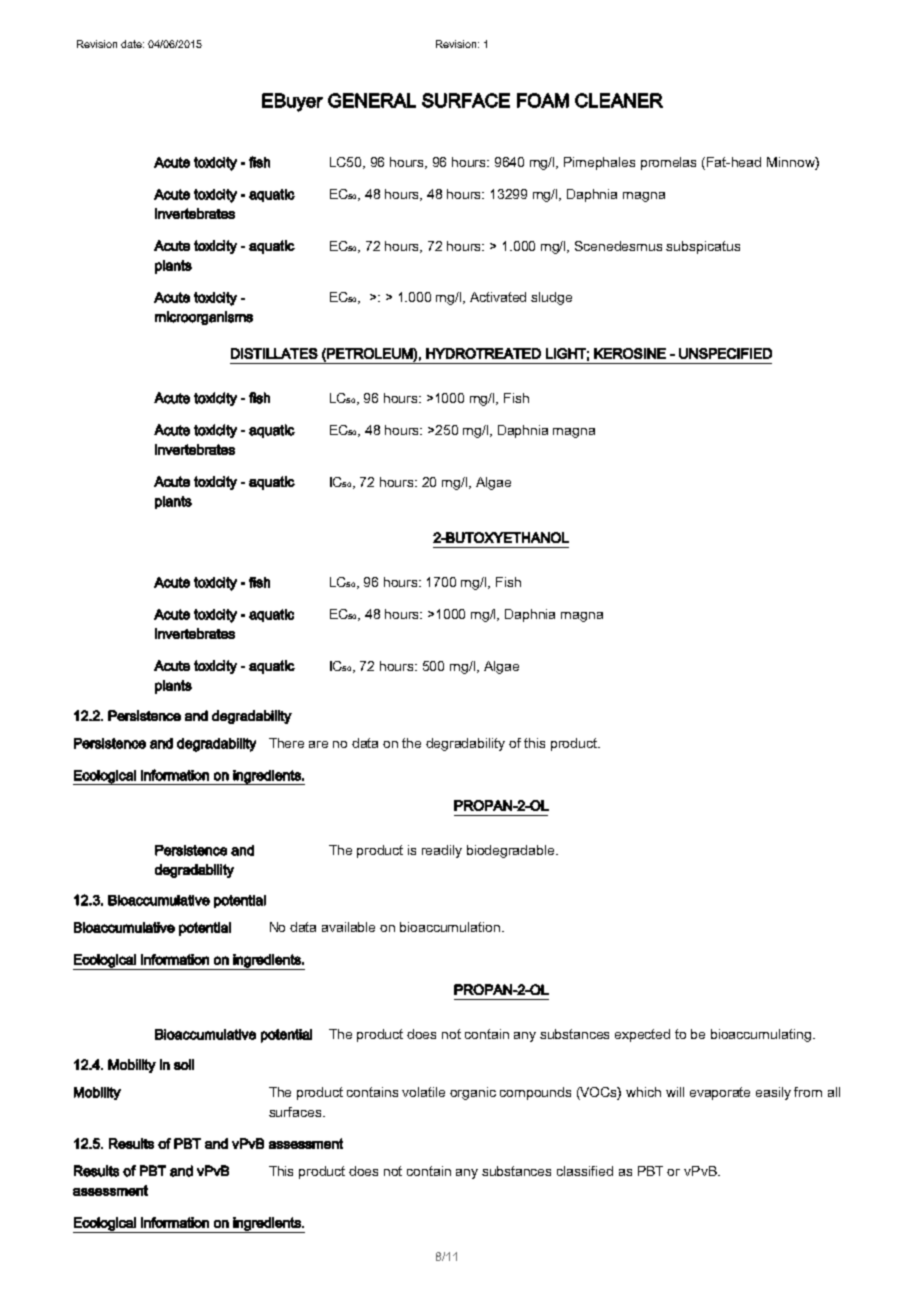 This screenshot has width=924, height=1308. I want to click on biodegradable, so click(512, 851).
